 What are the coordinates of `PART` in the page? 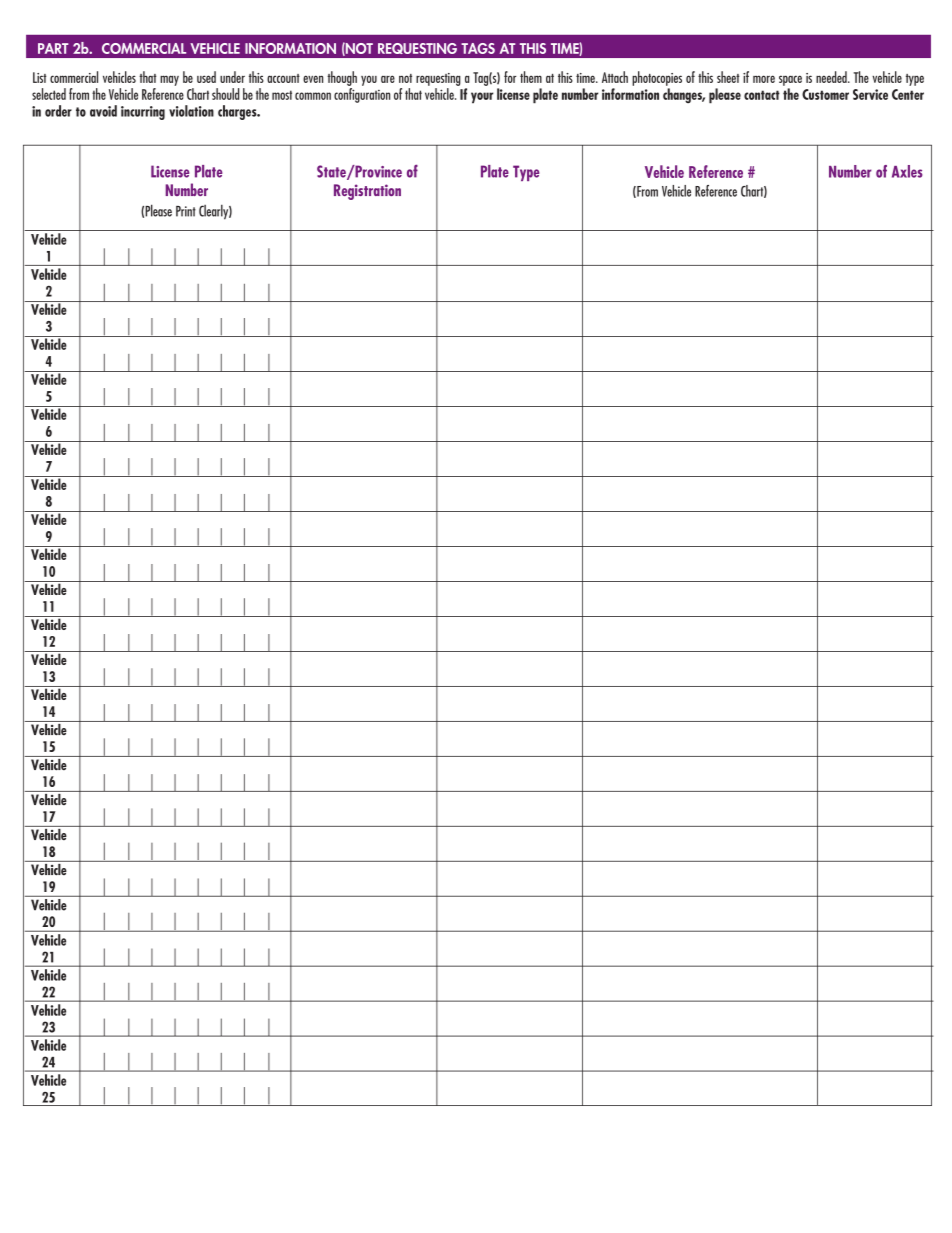 It's located at (53, 48).
